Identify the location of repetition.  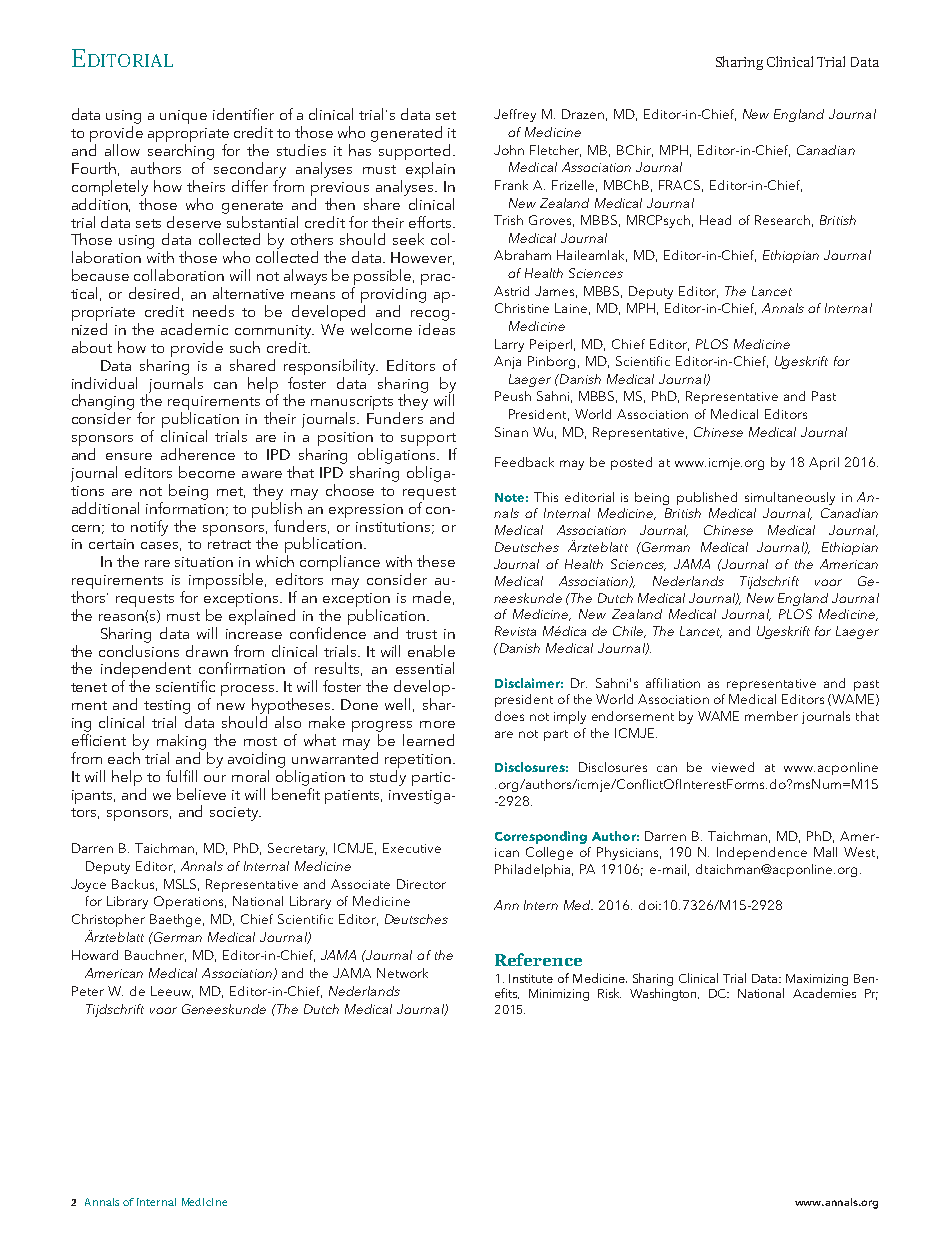
(418, 761).
